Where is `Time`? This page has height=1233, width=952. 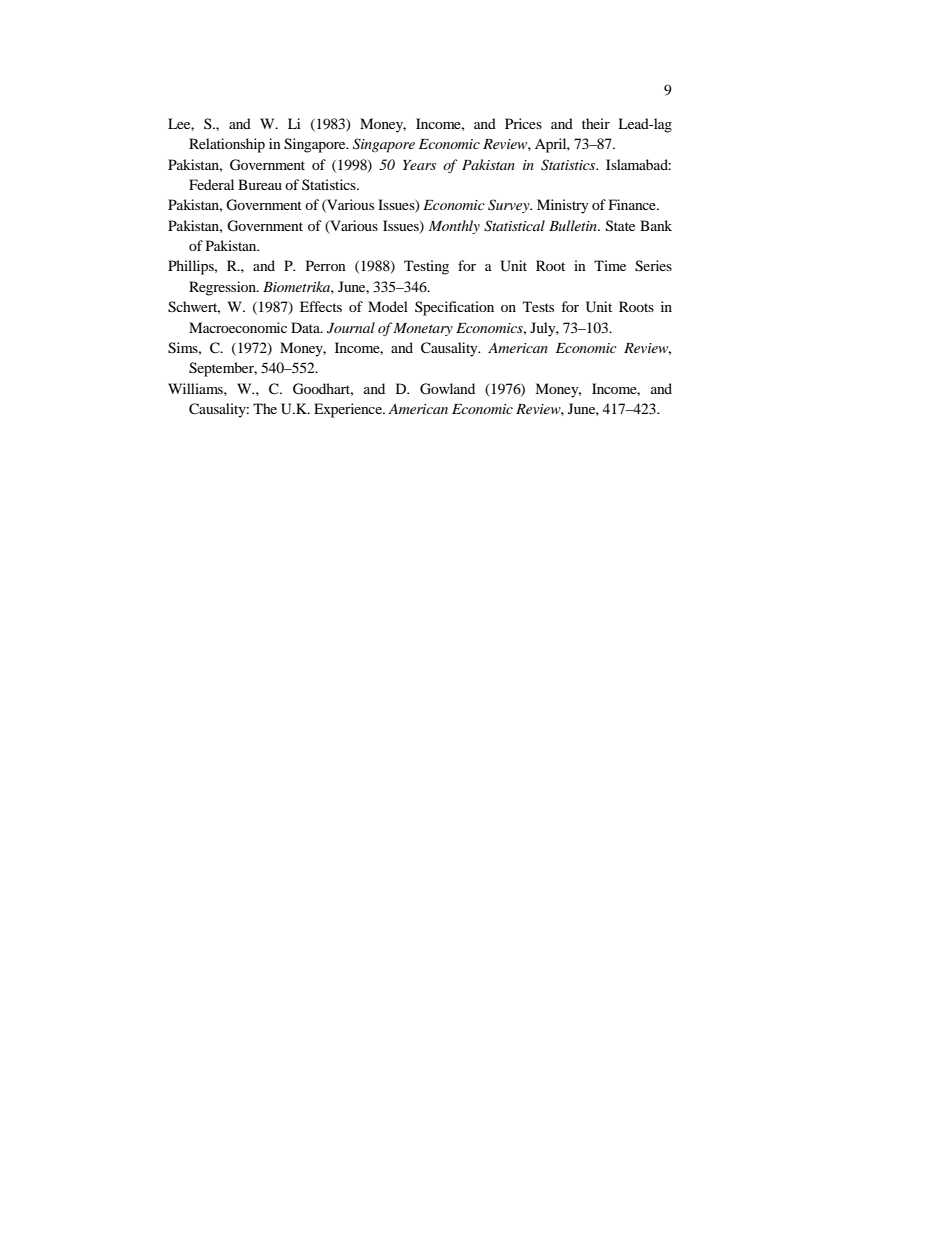 Time is located at coordinates (610, 265).
